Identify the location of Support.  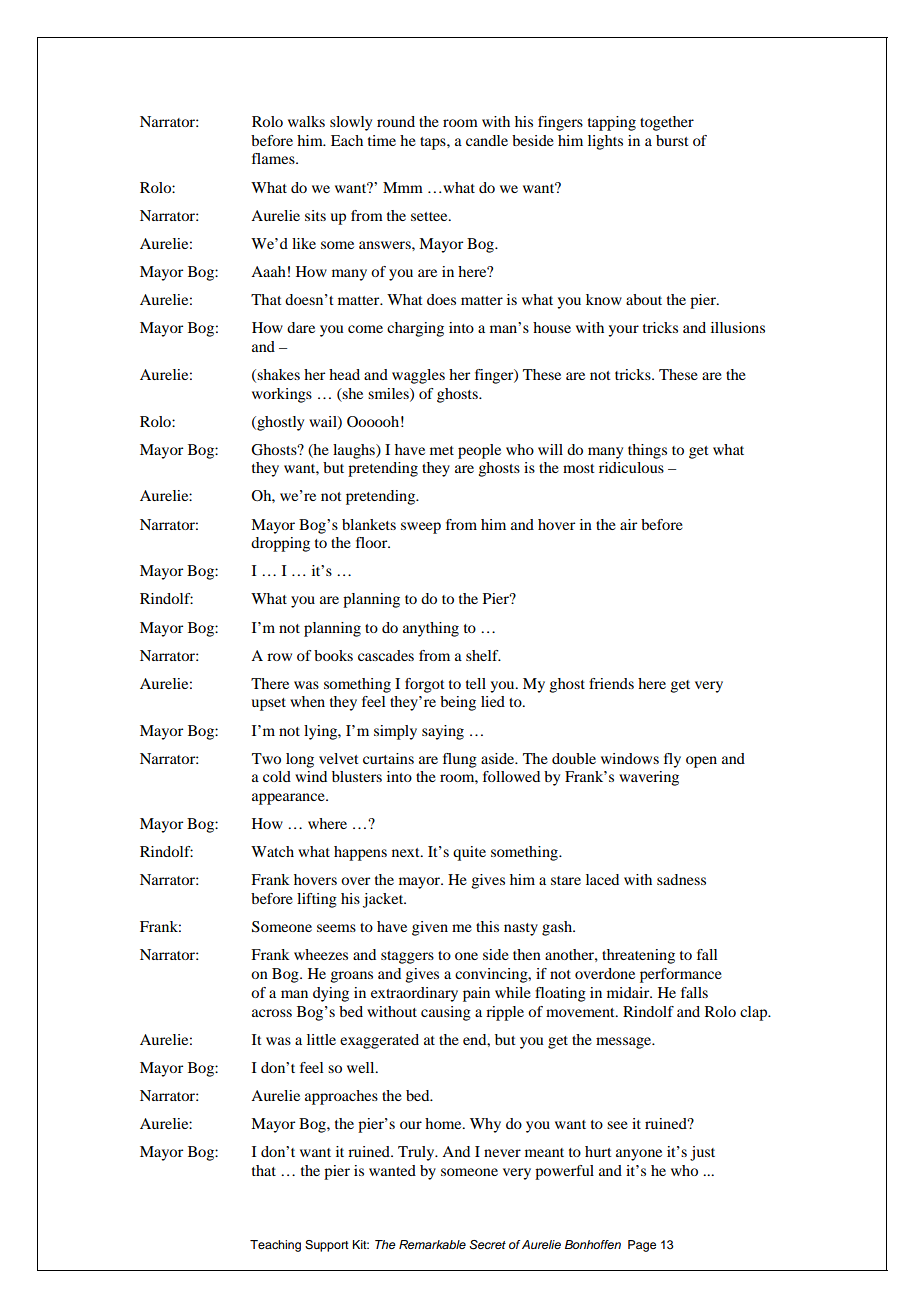
(327, 1246).
